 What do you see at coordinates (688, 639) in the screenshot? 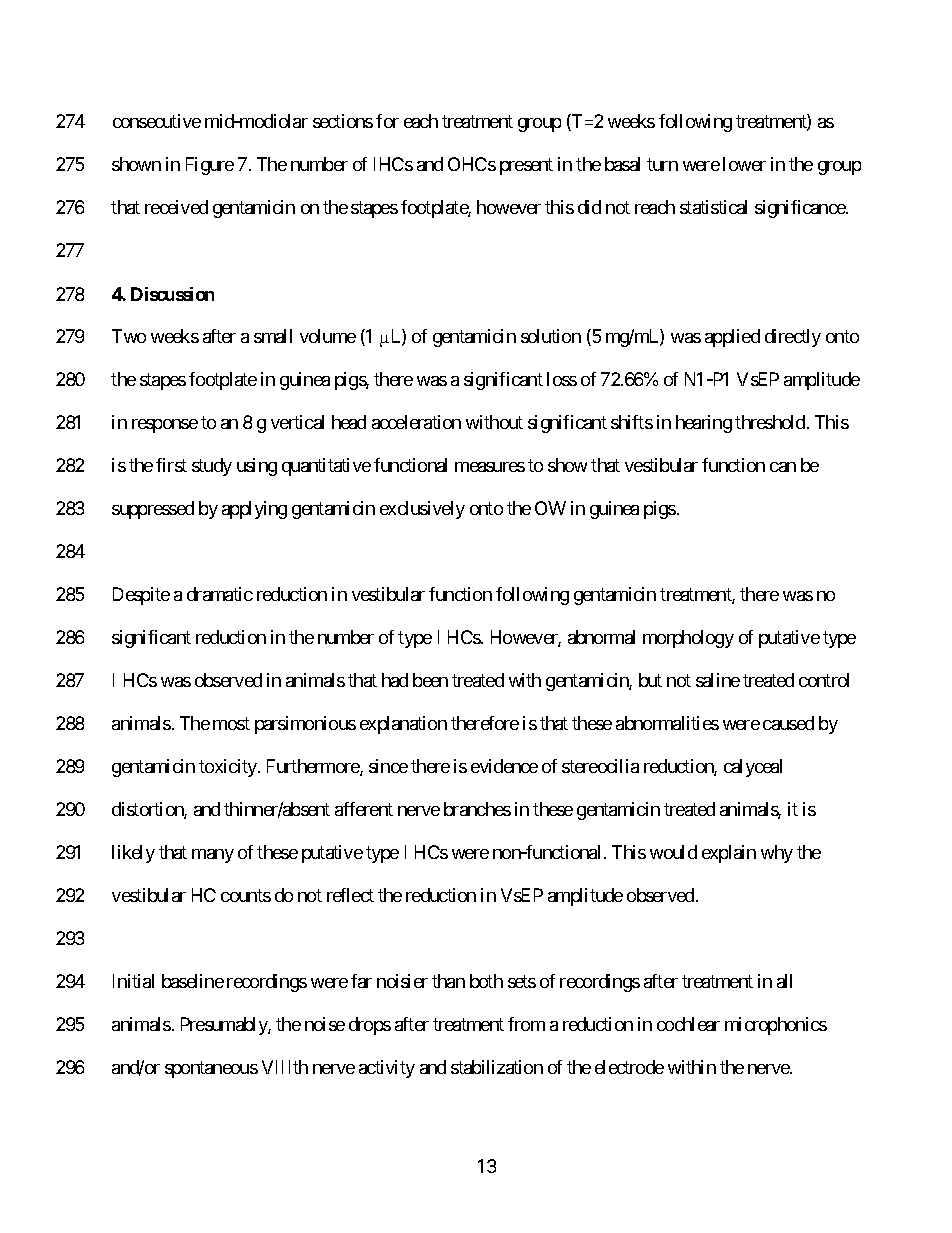
I see `morphology` at bounding box center [688, 639].
